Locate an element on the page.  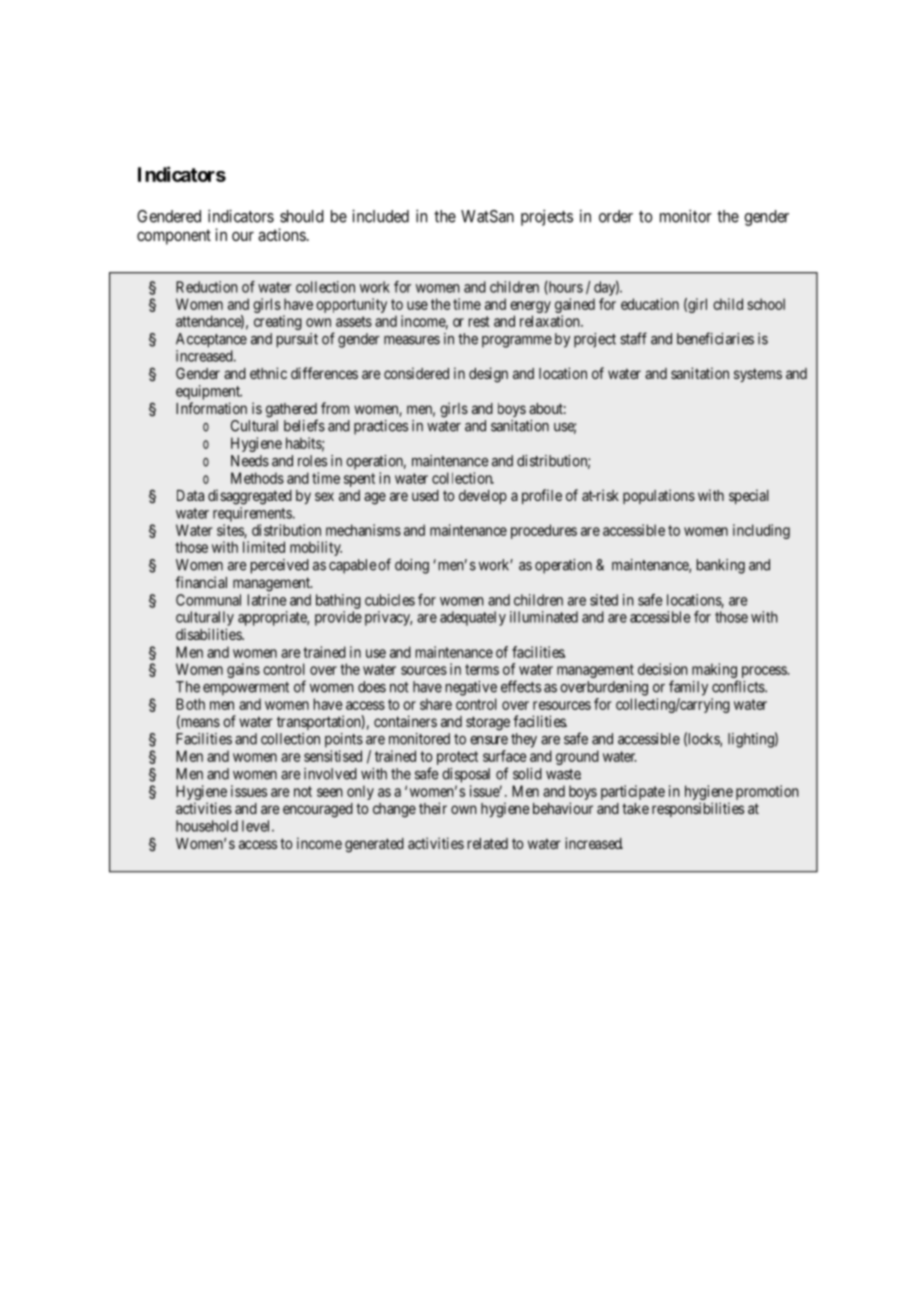
level is located at coordinates (257, 826).
